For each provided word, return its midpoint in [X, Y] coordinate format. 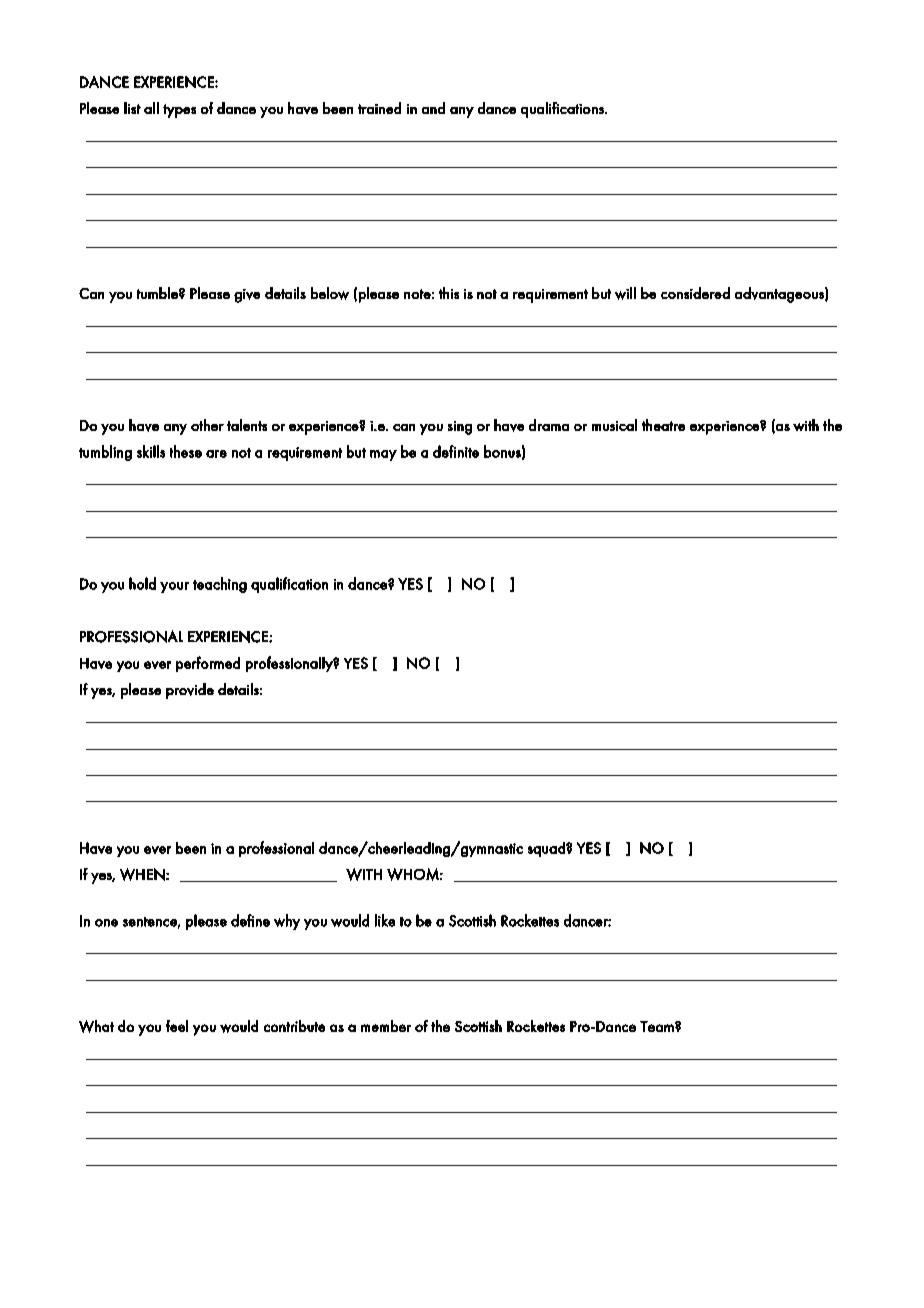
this [449, 293]
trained [379, 108]
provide [190, 691]
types [179, 111]
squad [547, 849]
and [433, 108]
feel [177, 1026]
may [383, 455]
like [385, 920]
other [207, 425]
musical [614, 425]
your [174, 587]
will [625, 293]
